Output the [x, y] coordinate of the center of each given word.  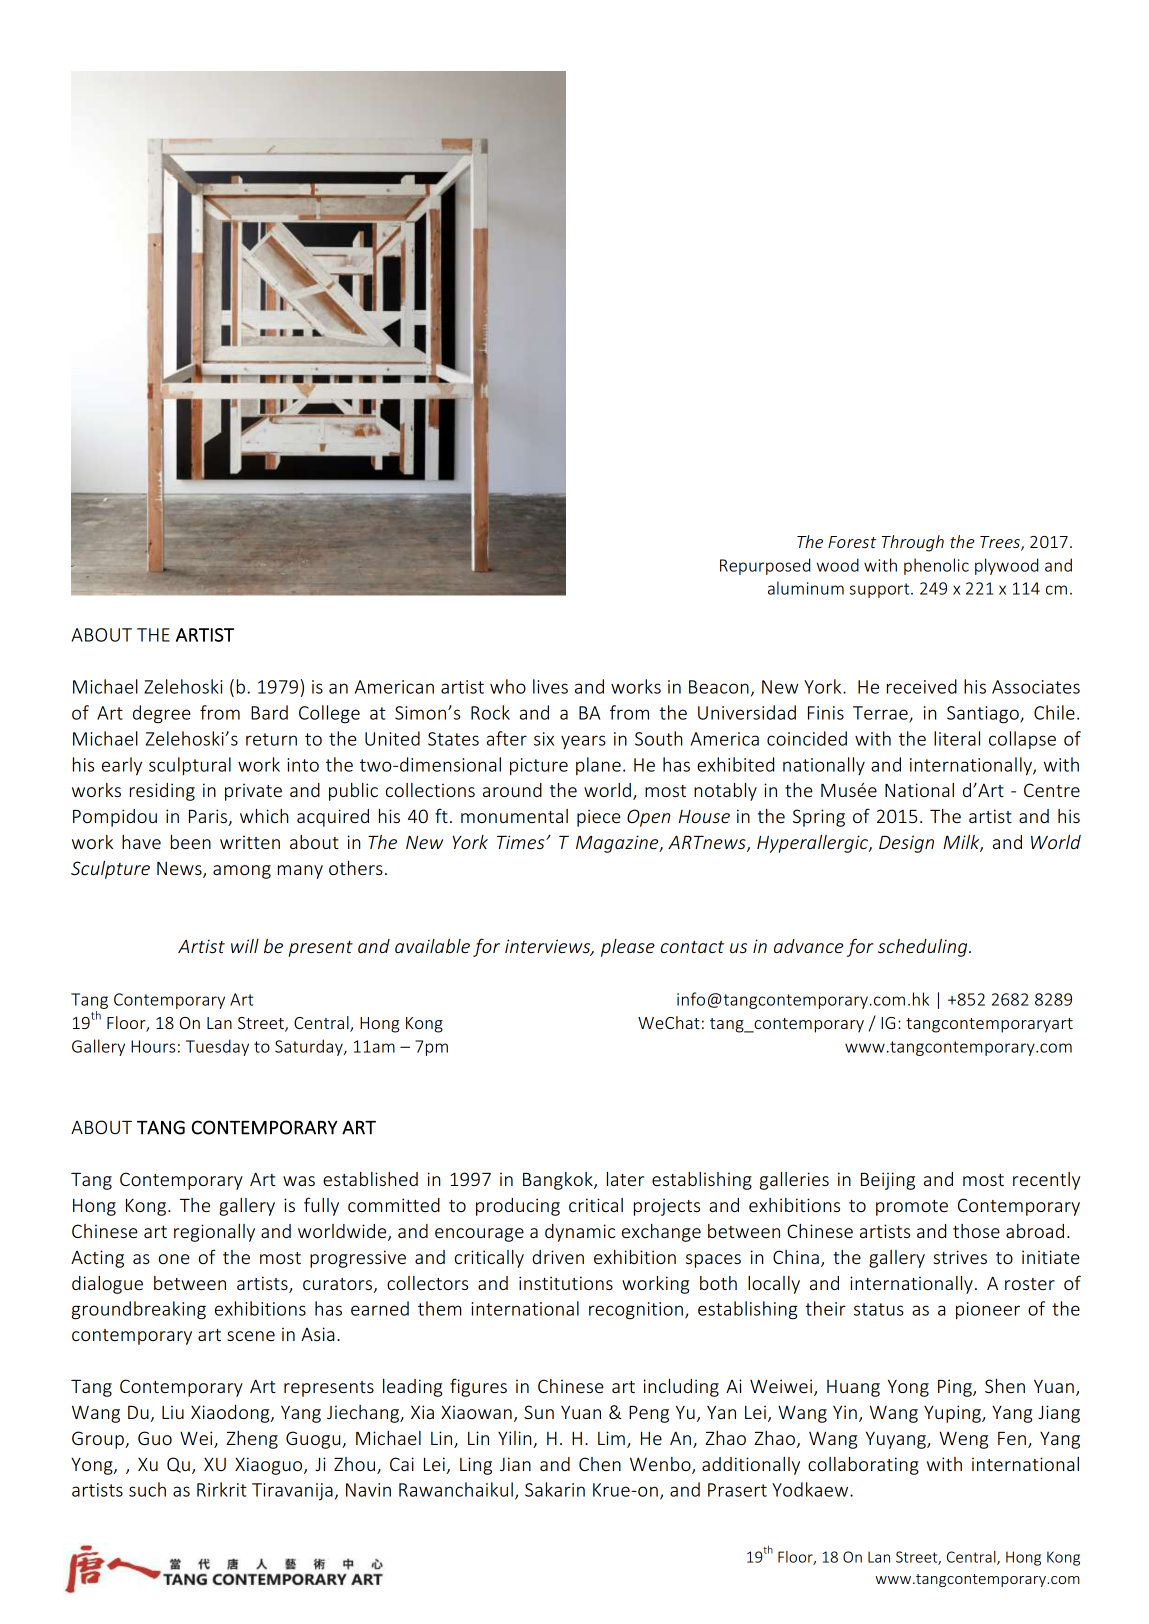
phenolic [936, 566]
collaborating [863, 1466]
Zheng [252, 1440]
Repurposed [765, 566]
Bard [269, 712]
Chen [600, 1464]
